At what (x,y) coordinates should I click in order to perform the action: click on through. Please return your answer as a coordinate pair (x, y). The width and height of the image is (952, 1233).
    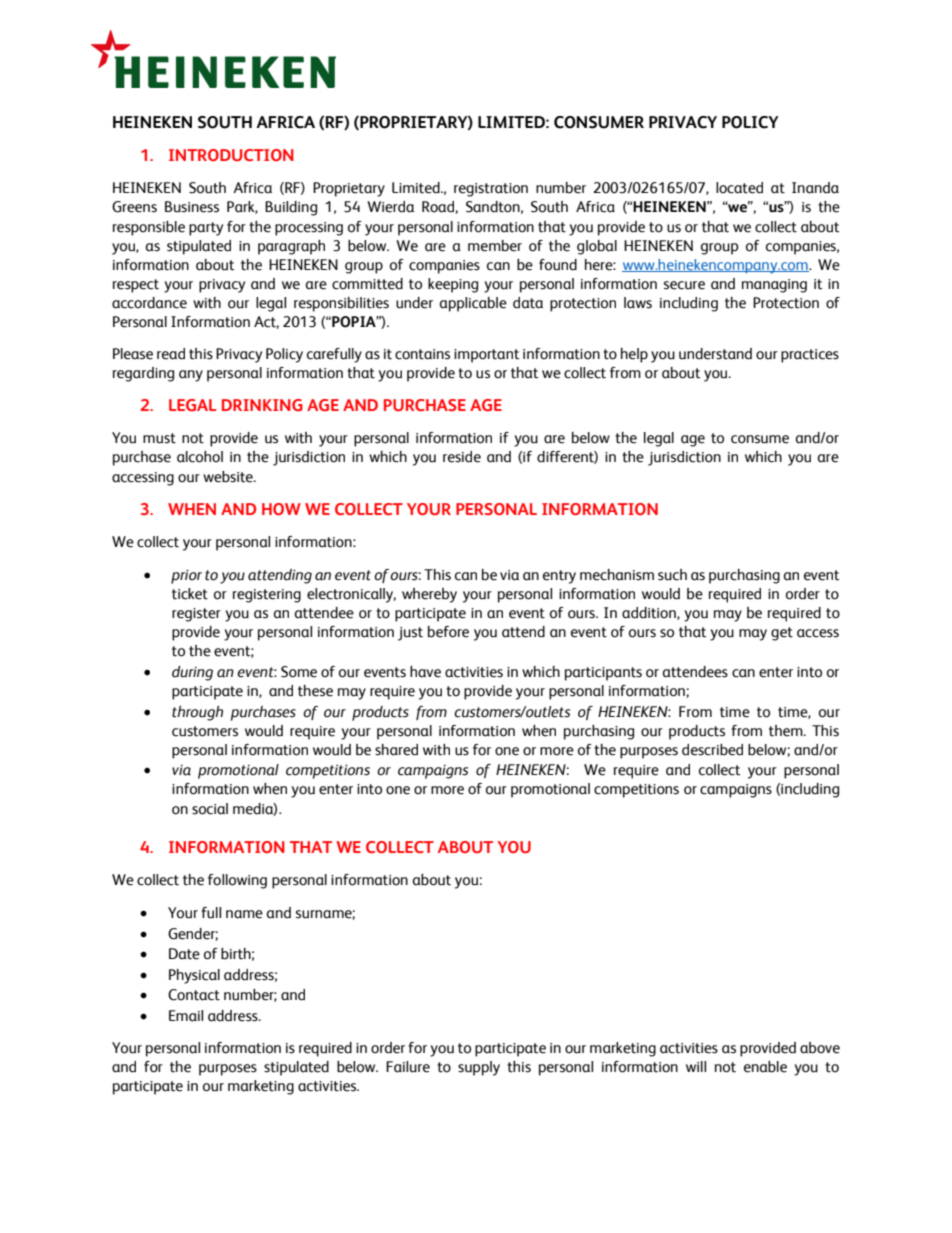
    Looking at the image, I should click on (197, 713).
